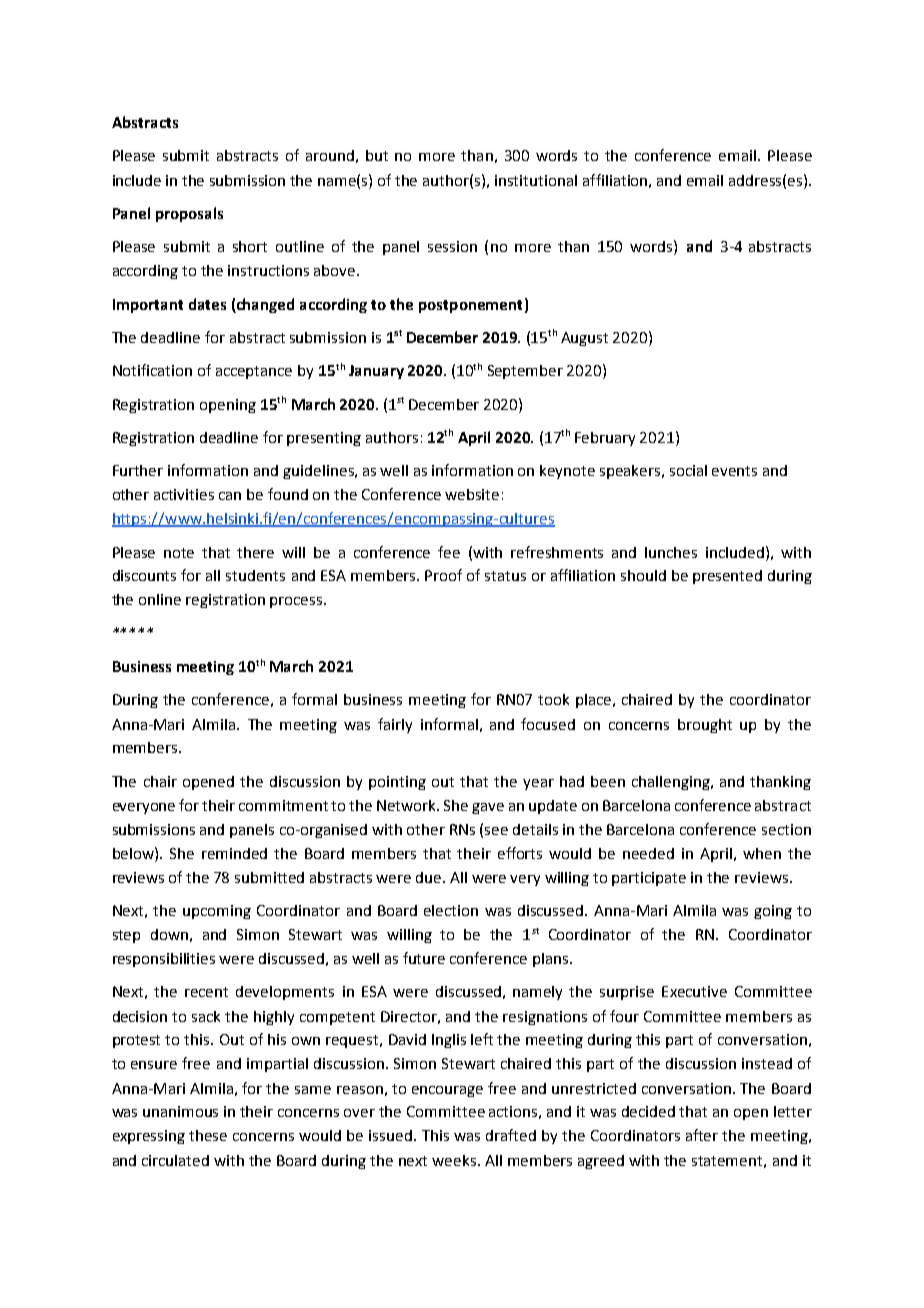 The height and width of the screenshot is (1308, 924). What do you see at coordinates (536, 180) in the screenshot?
I see `institutional` at bounding box center [536, 180].
